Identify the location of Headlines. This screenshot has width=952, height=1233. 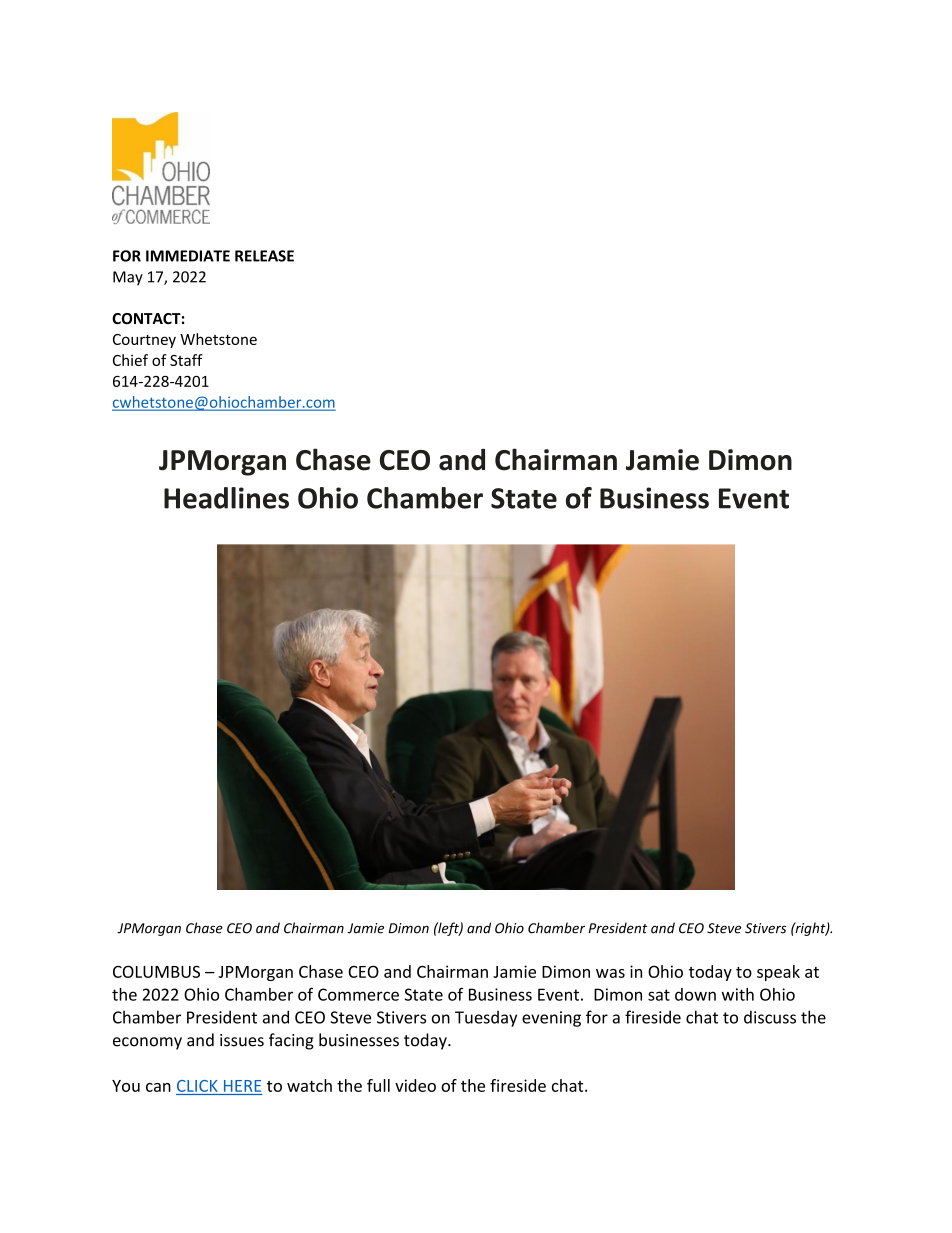
(226, 498).
